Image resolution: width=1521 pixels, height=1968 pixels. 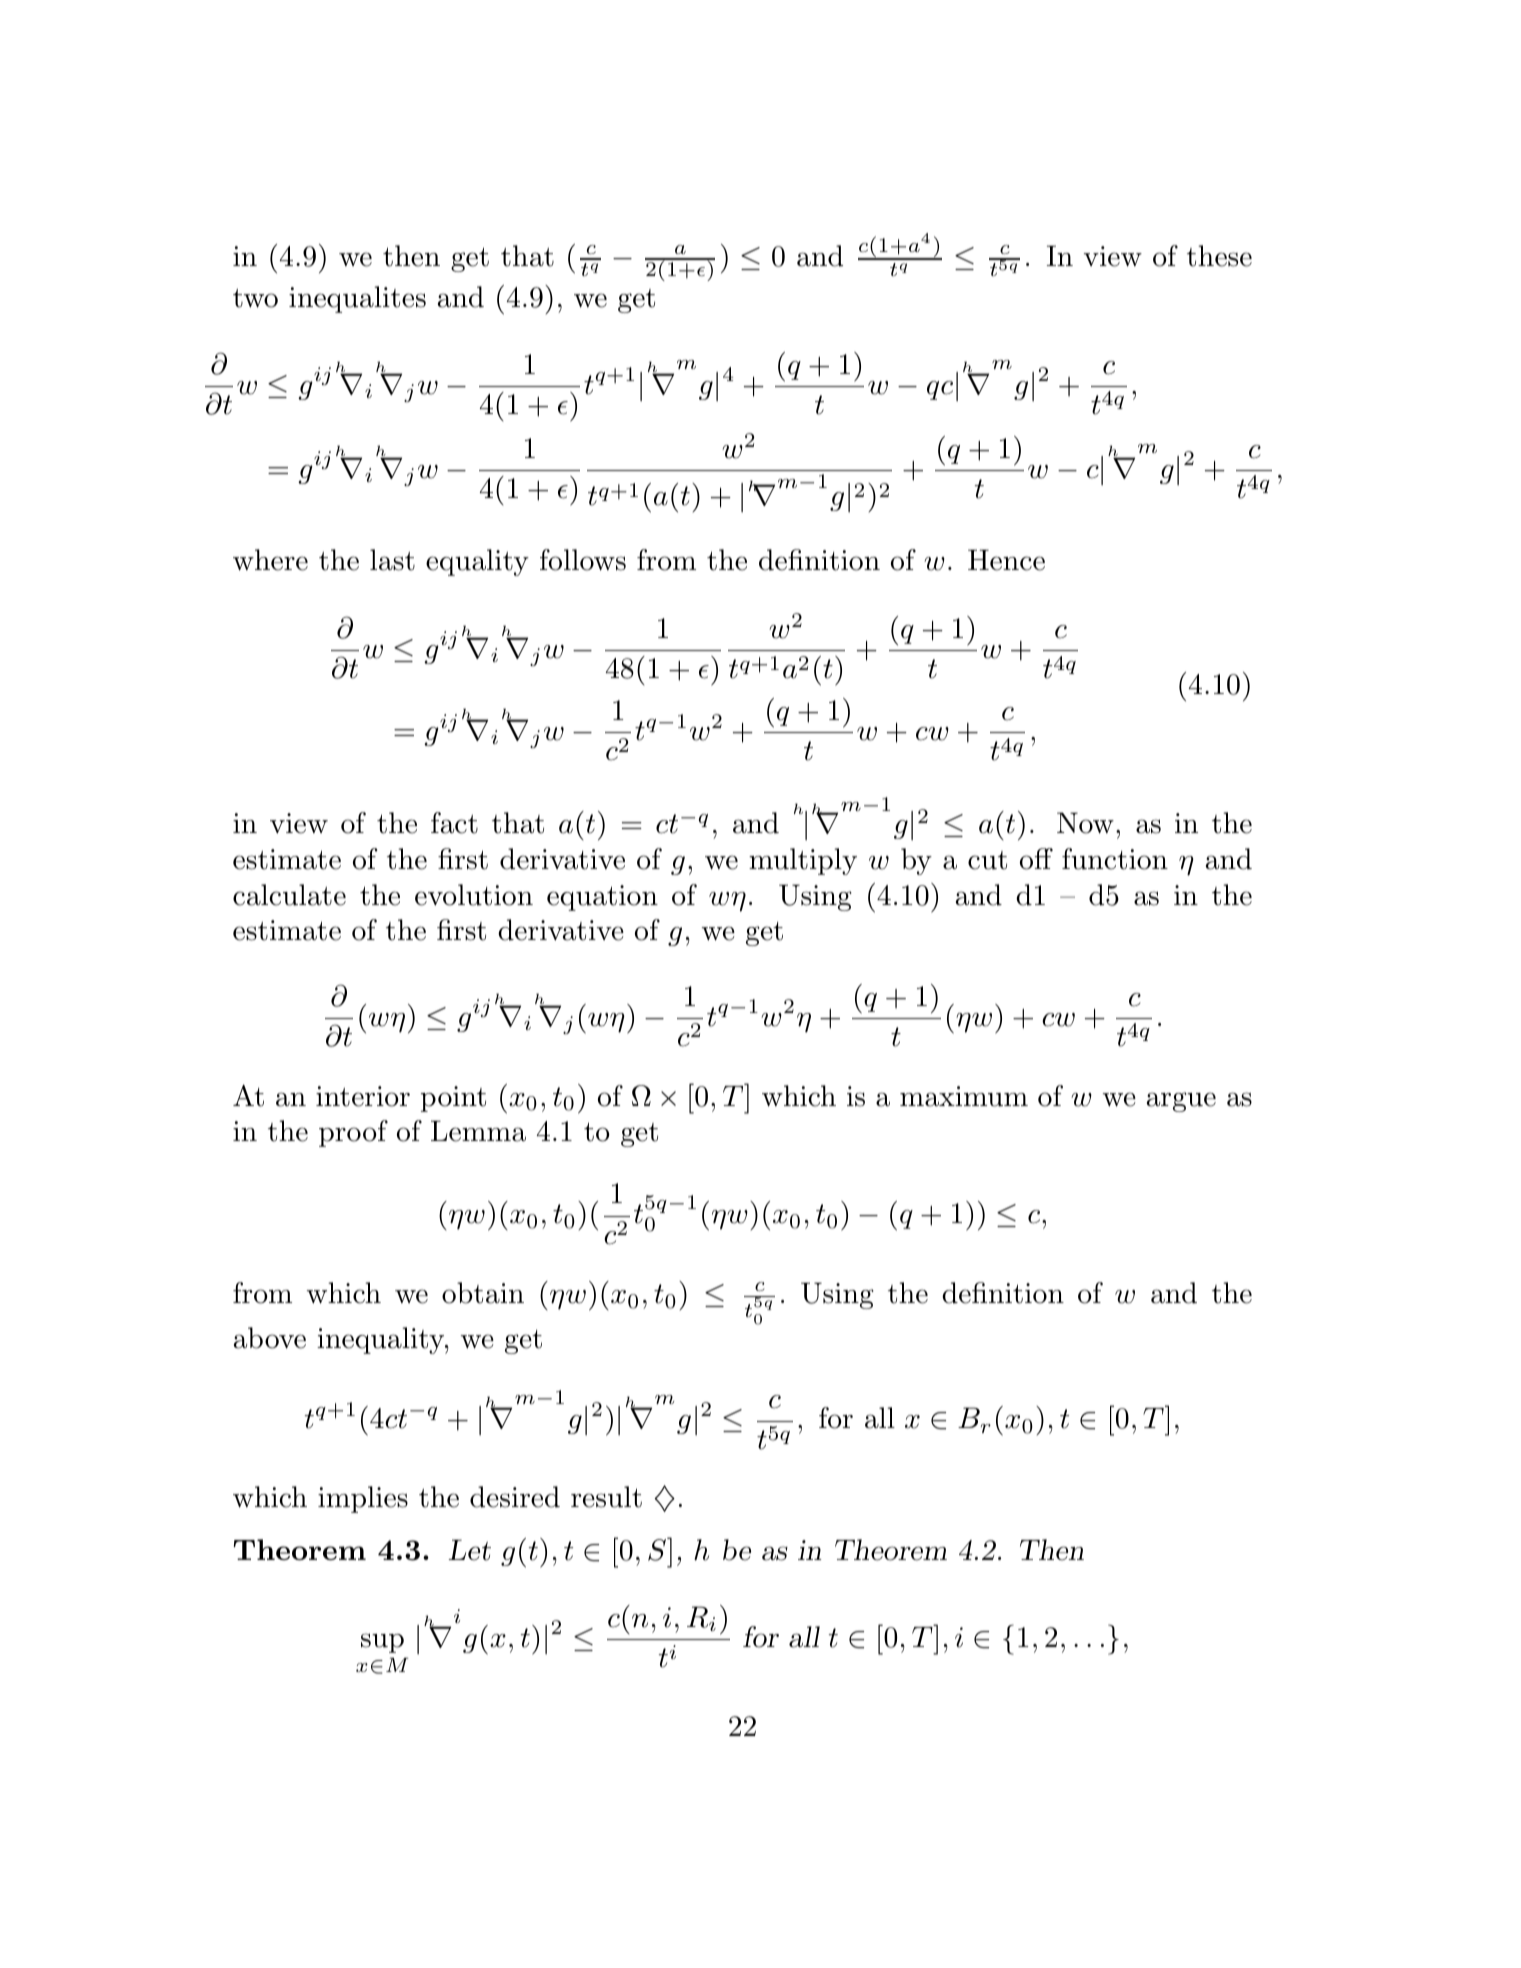 I want to click on multiply, so click(x=803, y=861).
